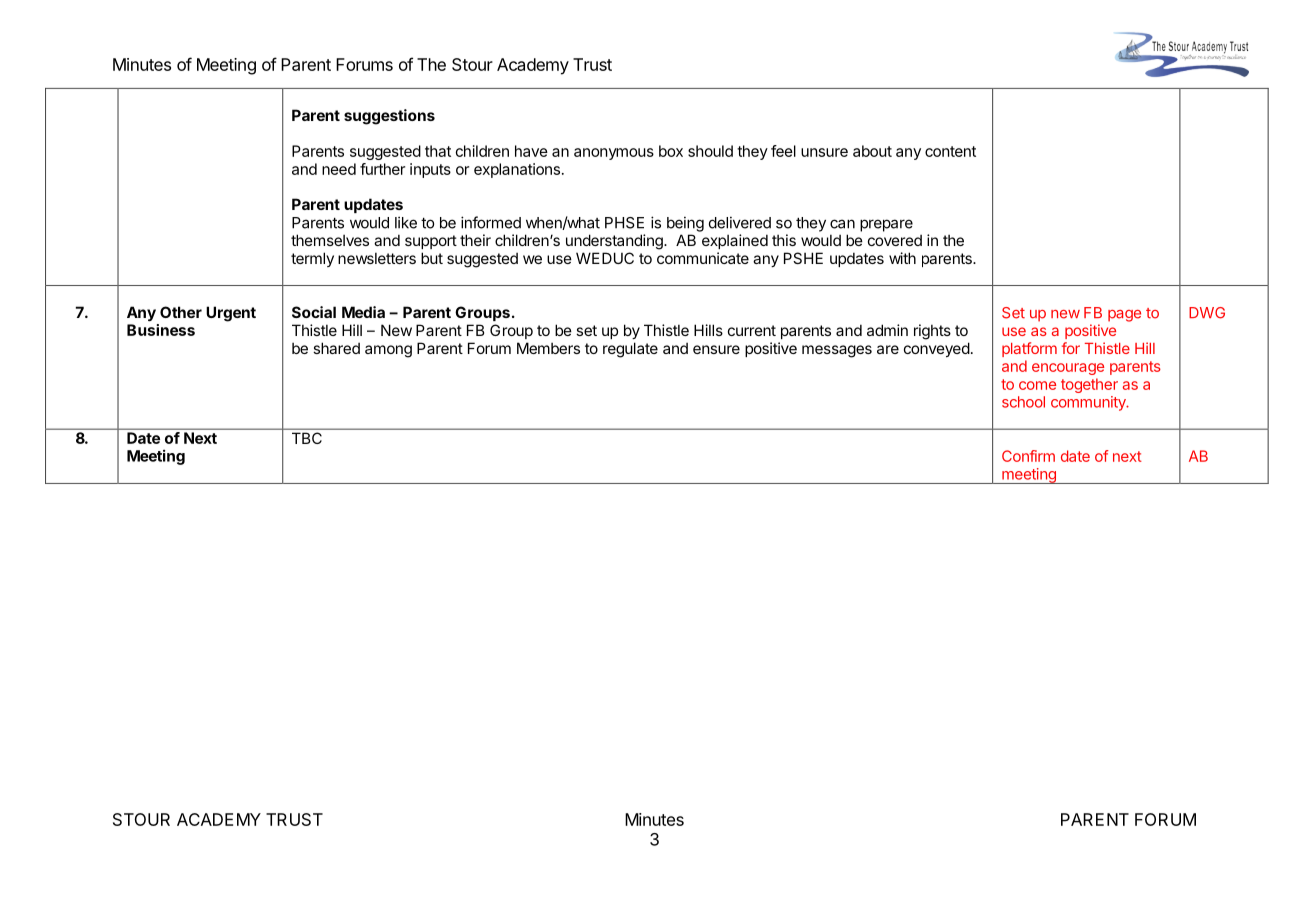  Describe the element at coordinates (389, 117) in the image. I see `suggestions` at that location.
